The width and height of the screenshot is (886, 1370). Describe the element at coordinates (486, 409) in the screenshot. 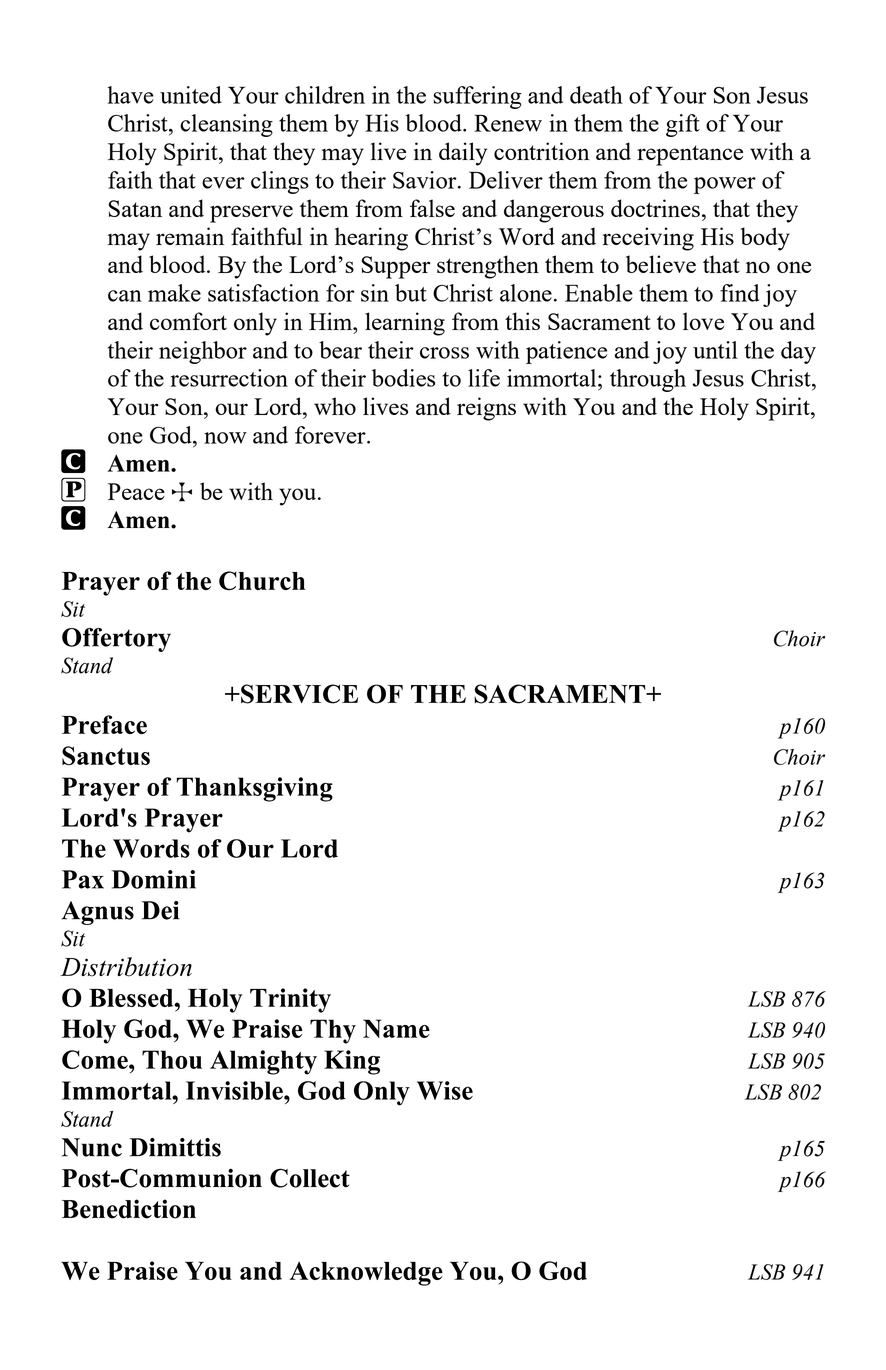

I see `reigns` at that location.
